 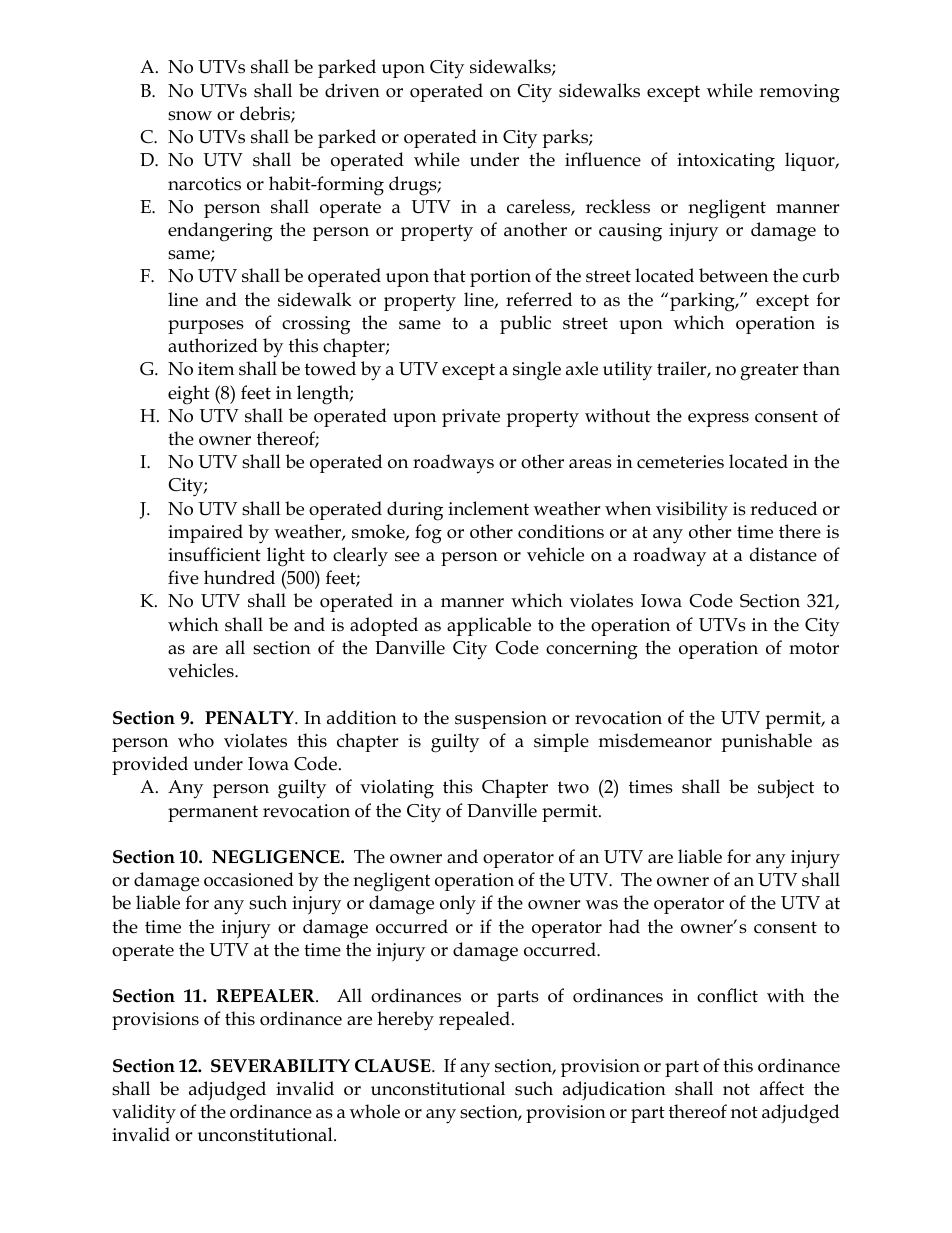 What do you see at coordinates (190, 116) in the page?
I see `snow` at bounding box center [190, 116].
